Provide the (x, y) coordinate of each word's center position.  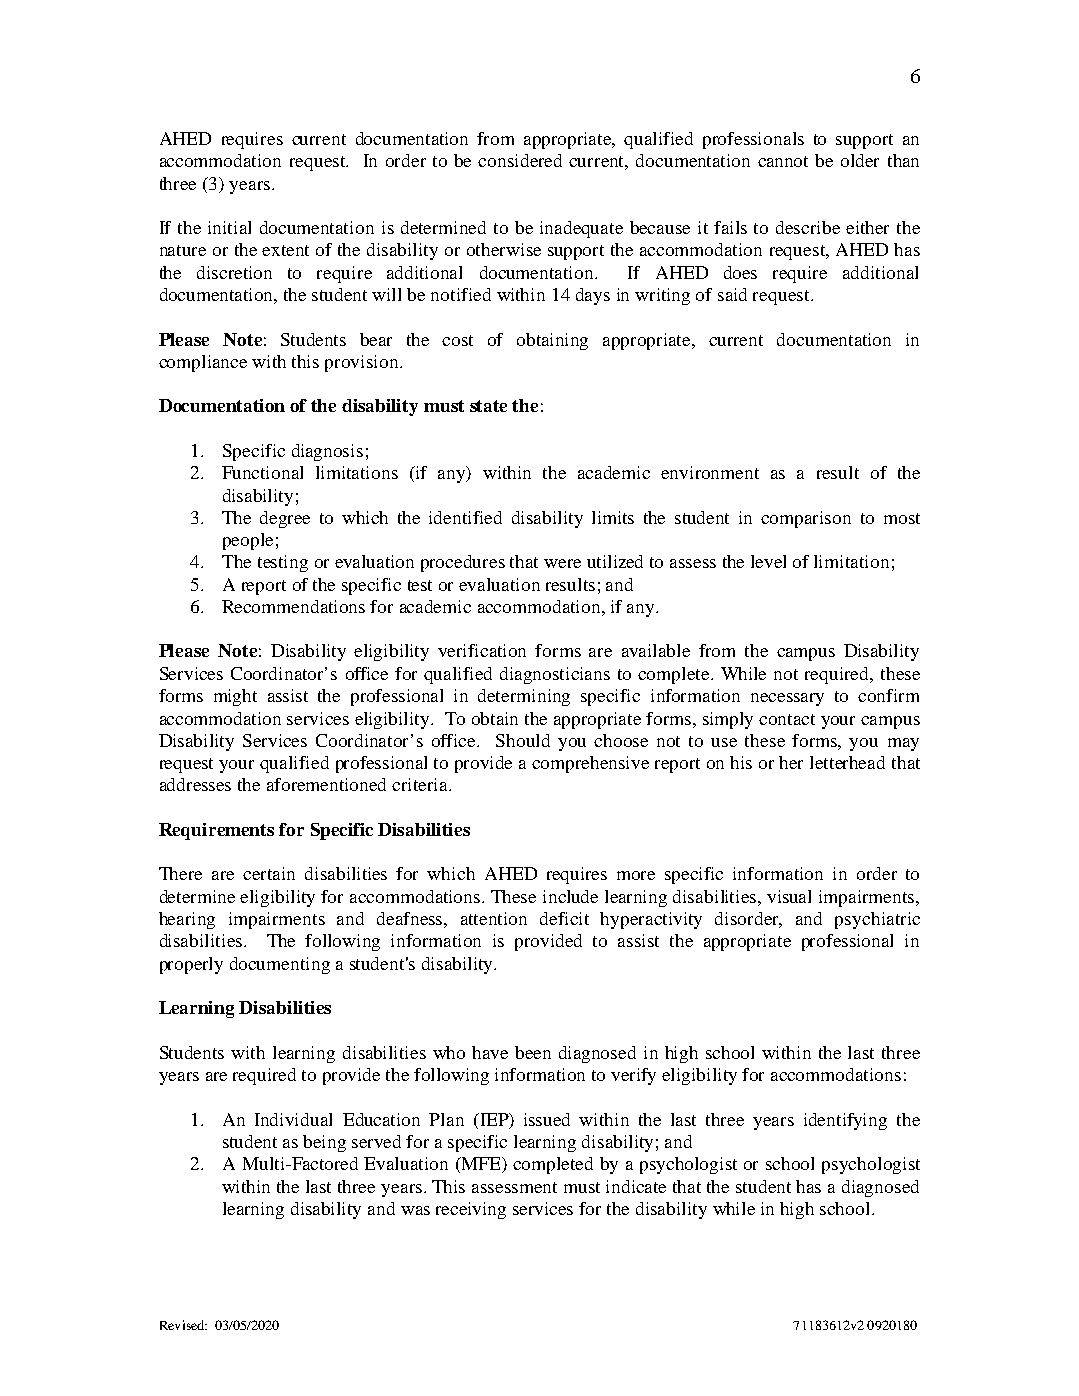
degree (285, 519)
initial (229, 227)
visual (789, 896)
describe (808, 227)
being (324, 1143)
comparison (806, 519)
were (562, 563)
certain (269, 873)
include (570, 896)
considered (520, 160)
